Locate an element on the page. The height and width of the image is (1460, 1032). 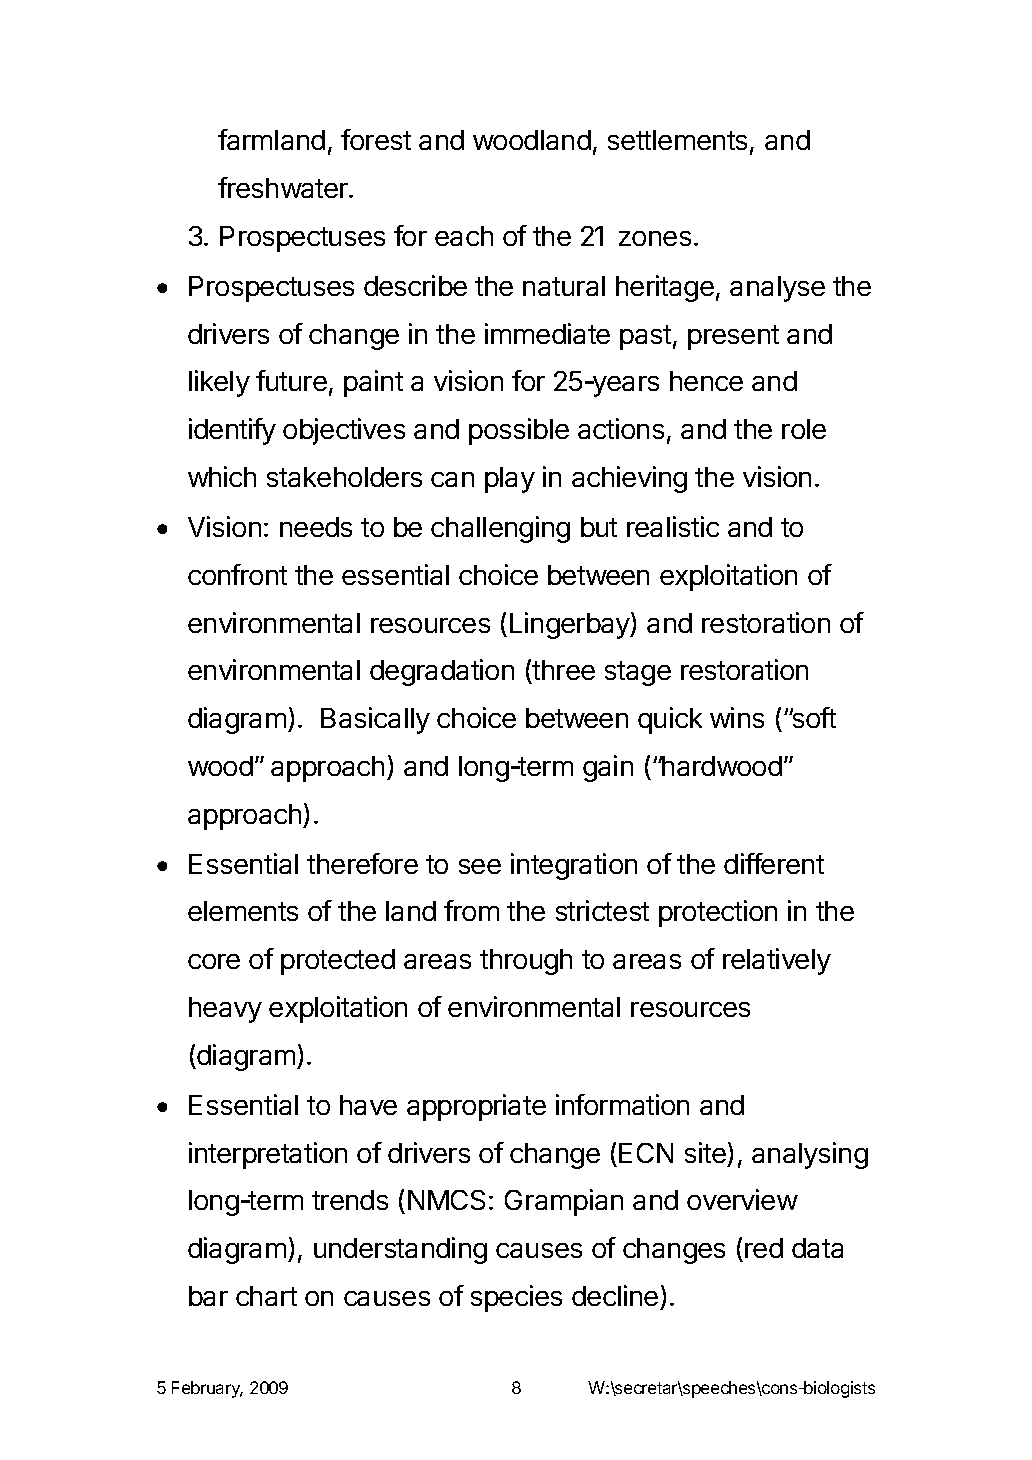
species is located at coordinates (516, 1298).
